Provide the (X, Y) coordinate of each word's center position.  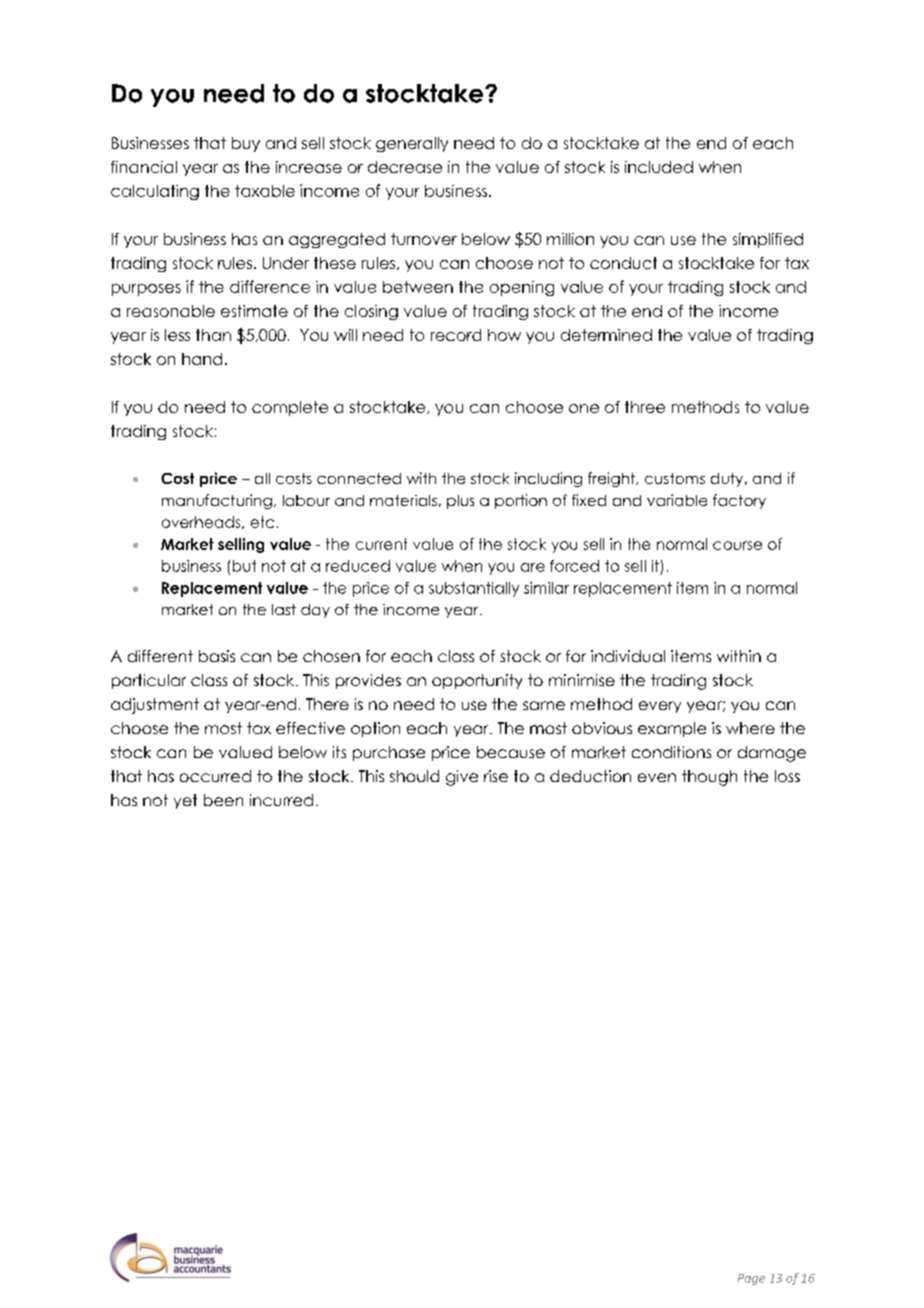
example (672, 729)
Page (751, 1279)
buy (246, 144)
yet (185, 801)
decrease (405, 167)
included (659, 167)
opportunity (477, 681)
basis (217, 656)
